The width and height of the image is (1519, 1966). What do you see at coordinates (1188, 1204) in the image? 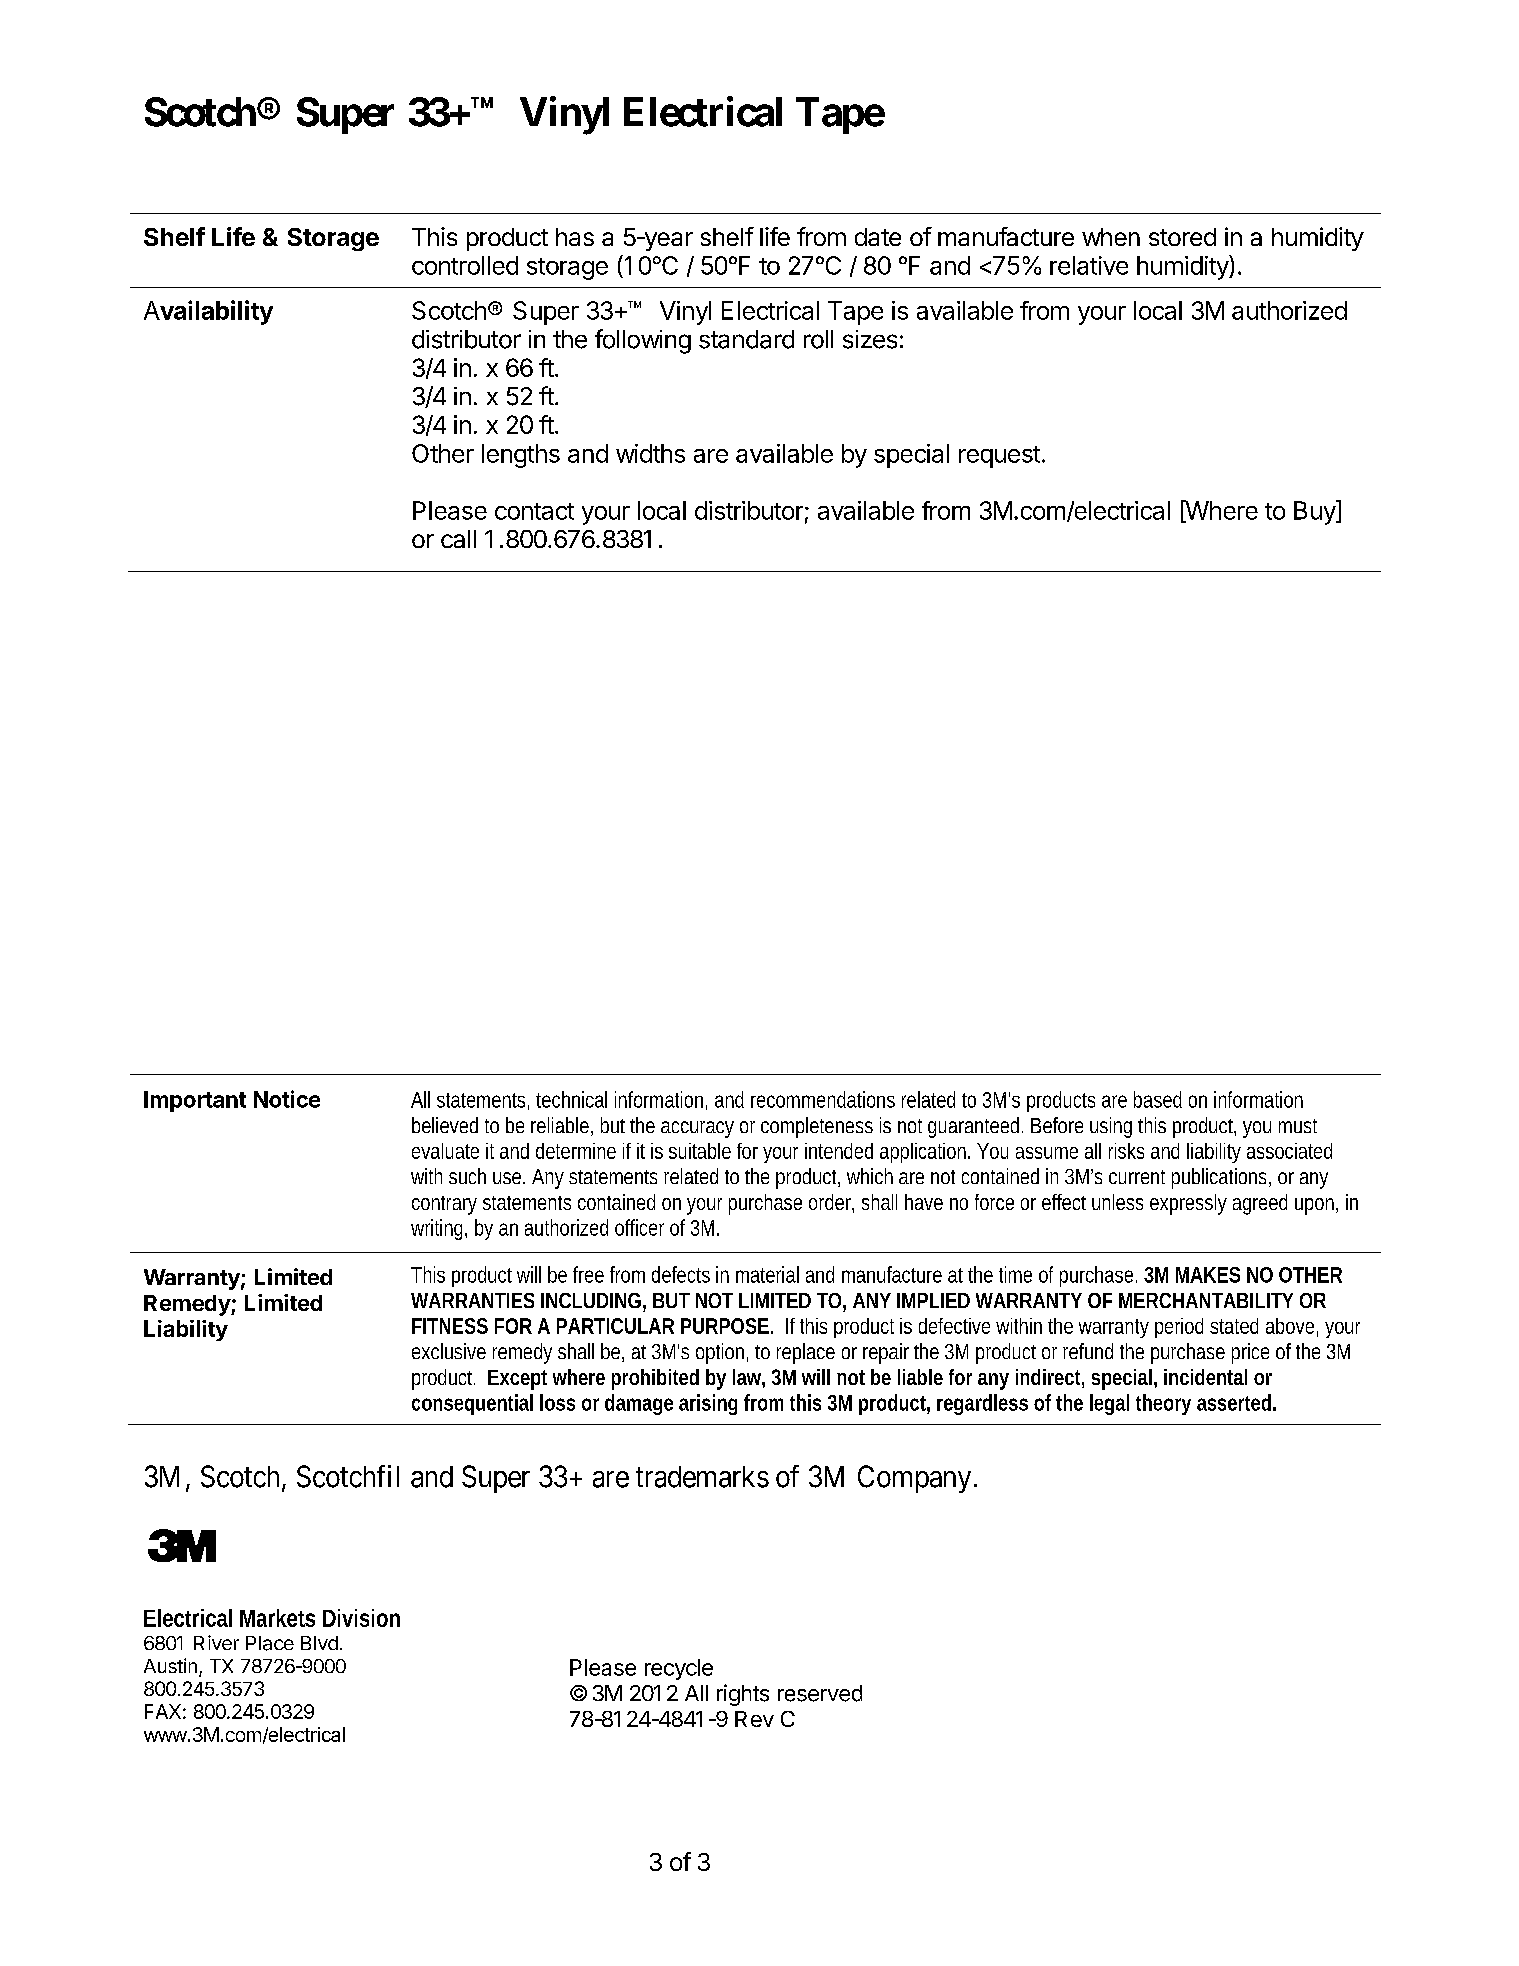
I see `expressly` at bounding box center [1188, 1204].
